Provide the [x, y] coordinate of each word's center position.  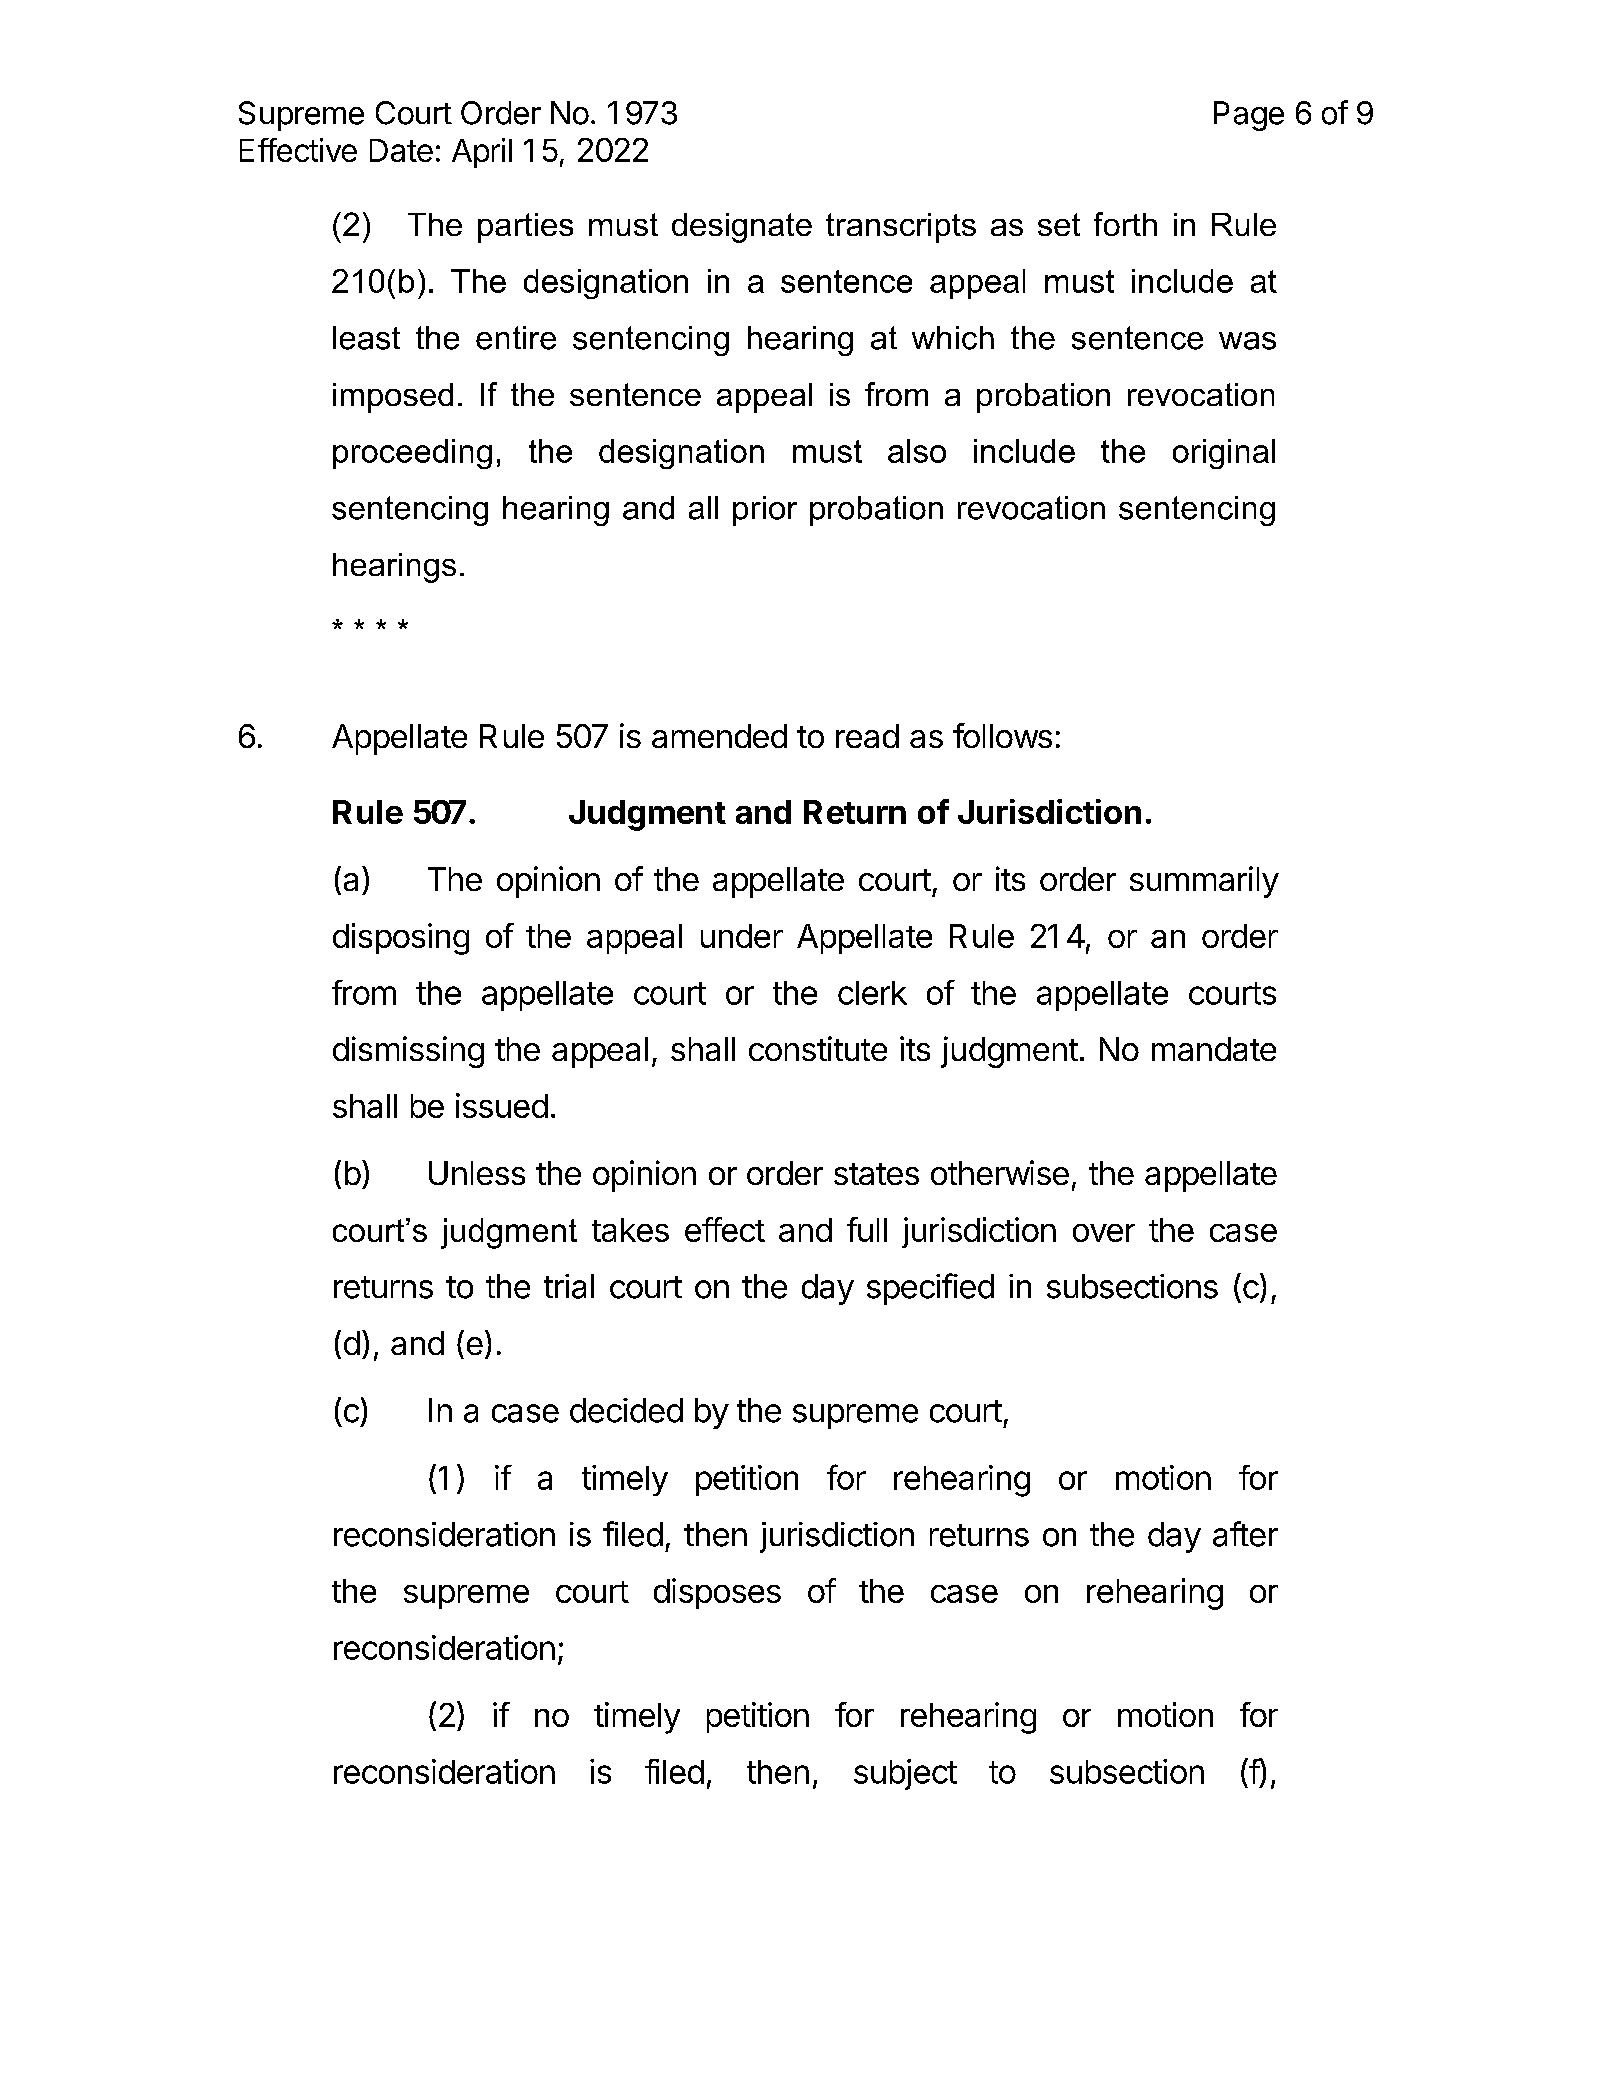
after [1245, 1534]
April [482, 153]
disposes [717, 1593]
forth [1125, 224]
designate [742, 228]
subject [905, 1774]
